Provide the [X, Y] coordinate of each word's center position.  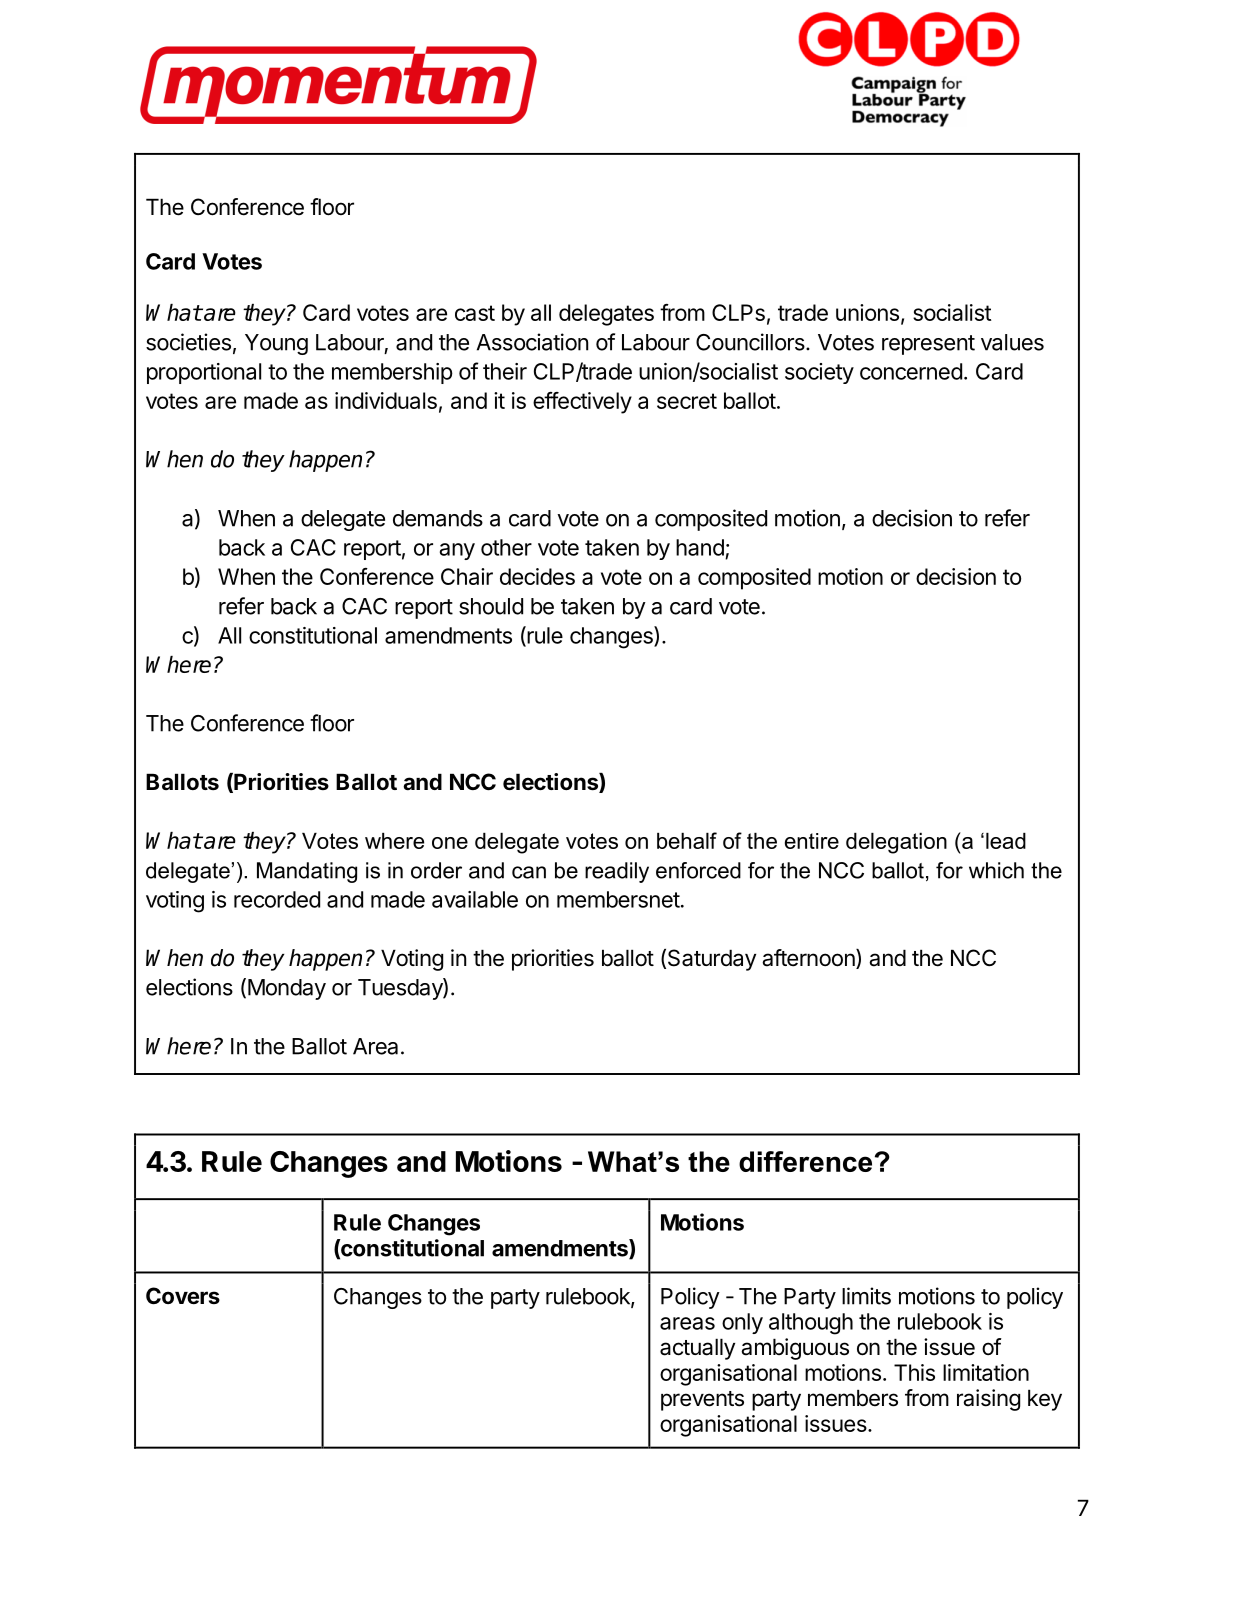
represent [928, 345]
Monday [287, 989]
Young [276, 344]
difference [805, 1161]
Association [532, 342]
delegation [896, 843]
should [491, 606]
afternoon [809, 959]
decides [537, 576]
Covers [183, 1296]
